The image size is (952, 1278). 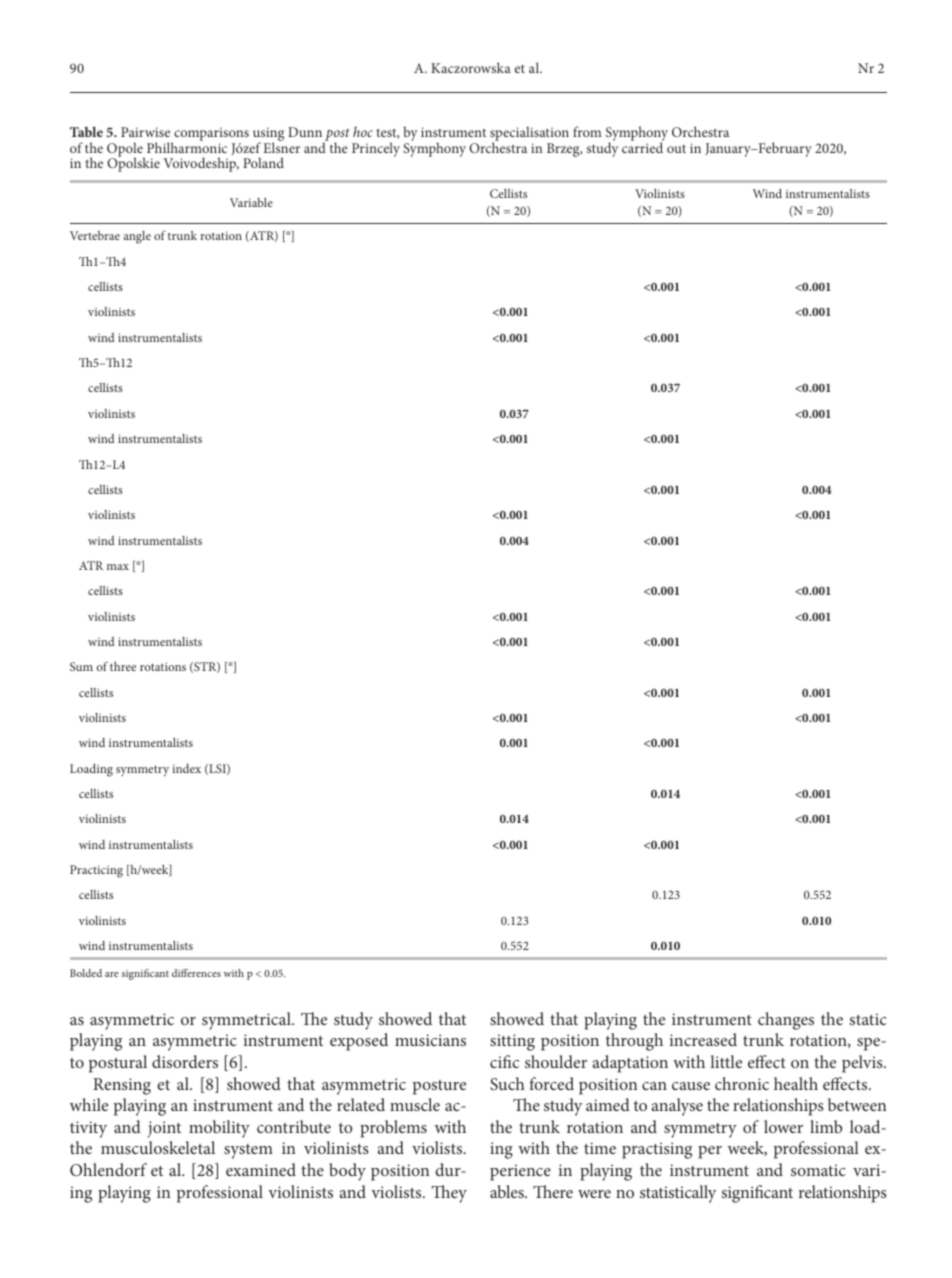 I want to click on musculoskeletal, so click(x=158, y=1147).
